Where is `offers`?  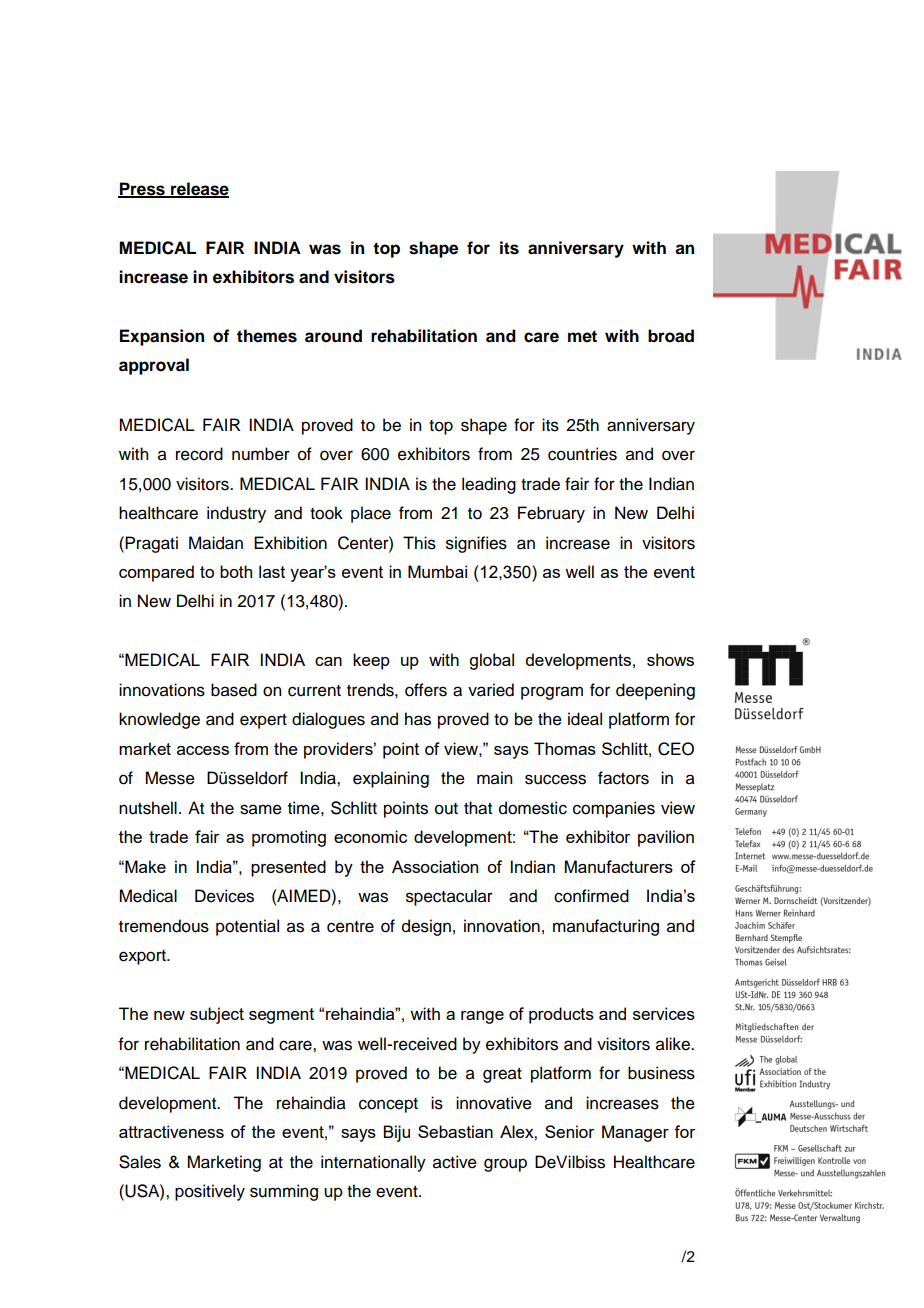
offers is located at coordinates (426, 690).
